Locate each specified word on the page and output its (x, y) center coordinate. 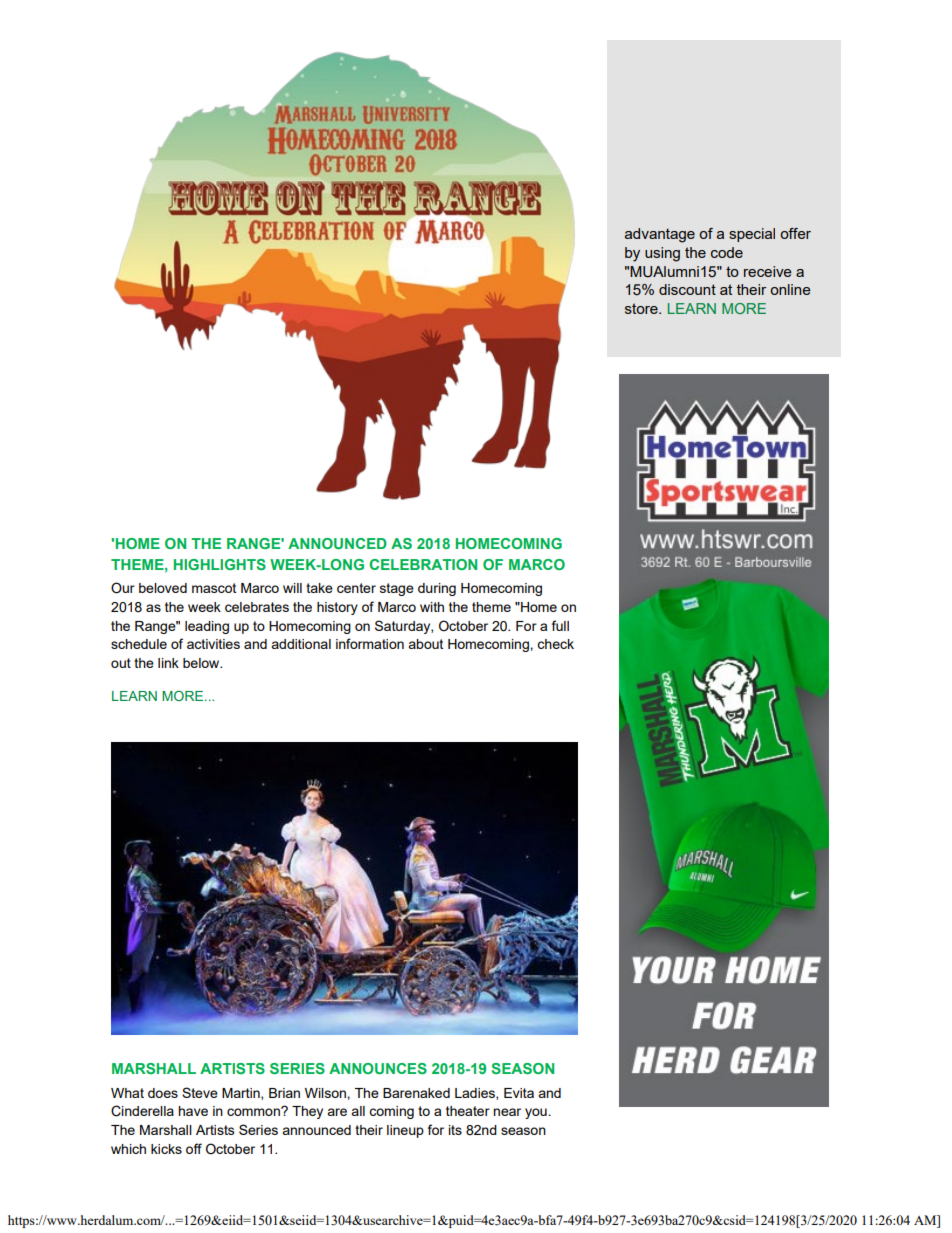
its (455, 1130)
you (536, 1113)
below (202, 663)
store (642, 308)
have (193, 1111)
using (662, 254)
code (727, 252)
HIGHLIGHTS (220, 564)
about (425, 644)
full (560, 625)
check (555, 644)
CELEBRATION (423, 564)
